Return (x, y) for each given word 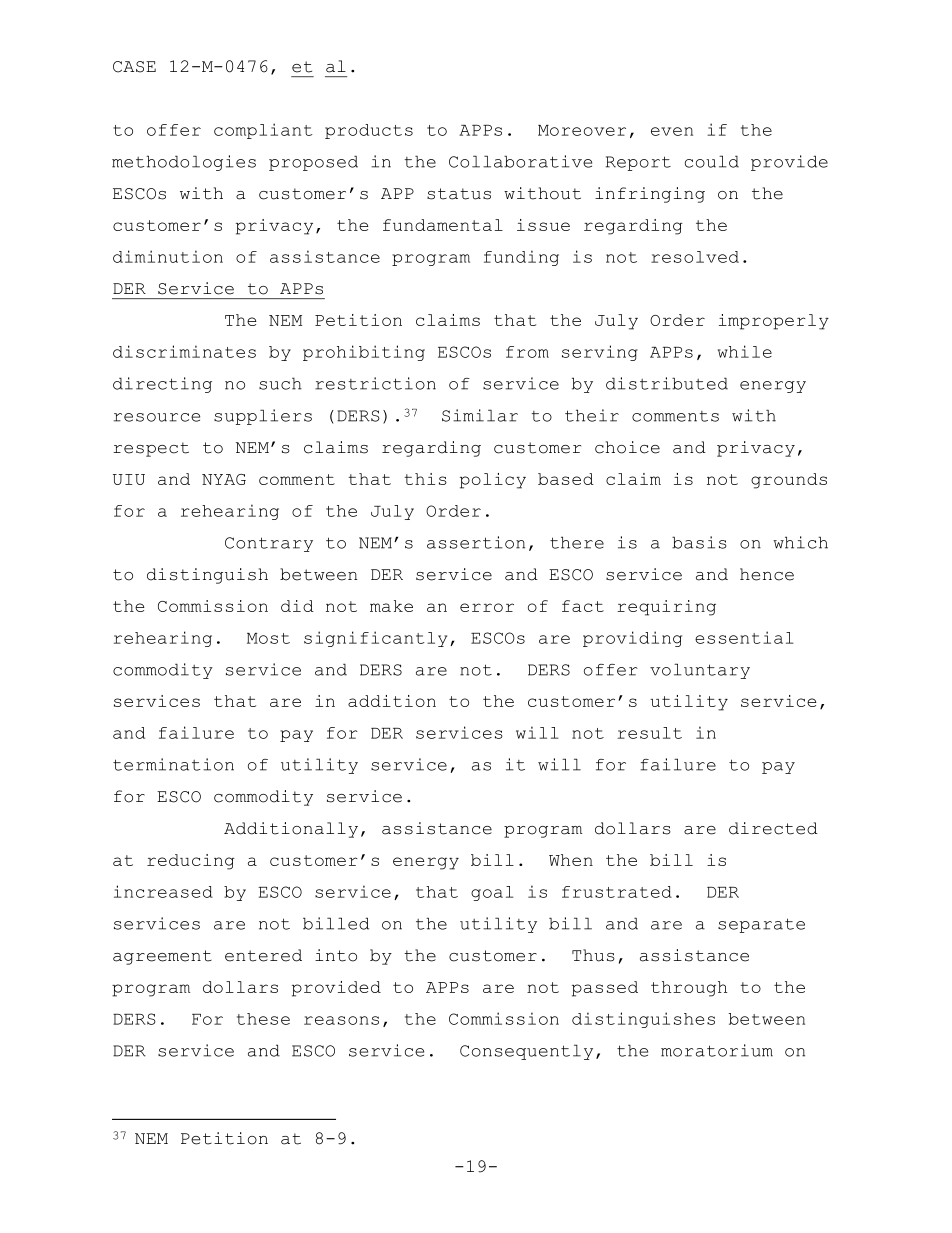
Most (268, 638)
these (263, 1019)
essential (744, 637)
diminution (168, 256)
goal (492, 893)
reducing (191, 862)
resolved (695, 257)
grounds (789, 481)
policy (493, 481)
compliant (263, 131)
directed (773, 828)
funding (521, 258)
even (672, 131)
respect (151, 449)
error (487, 607)
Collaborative (520, 161)
